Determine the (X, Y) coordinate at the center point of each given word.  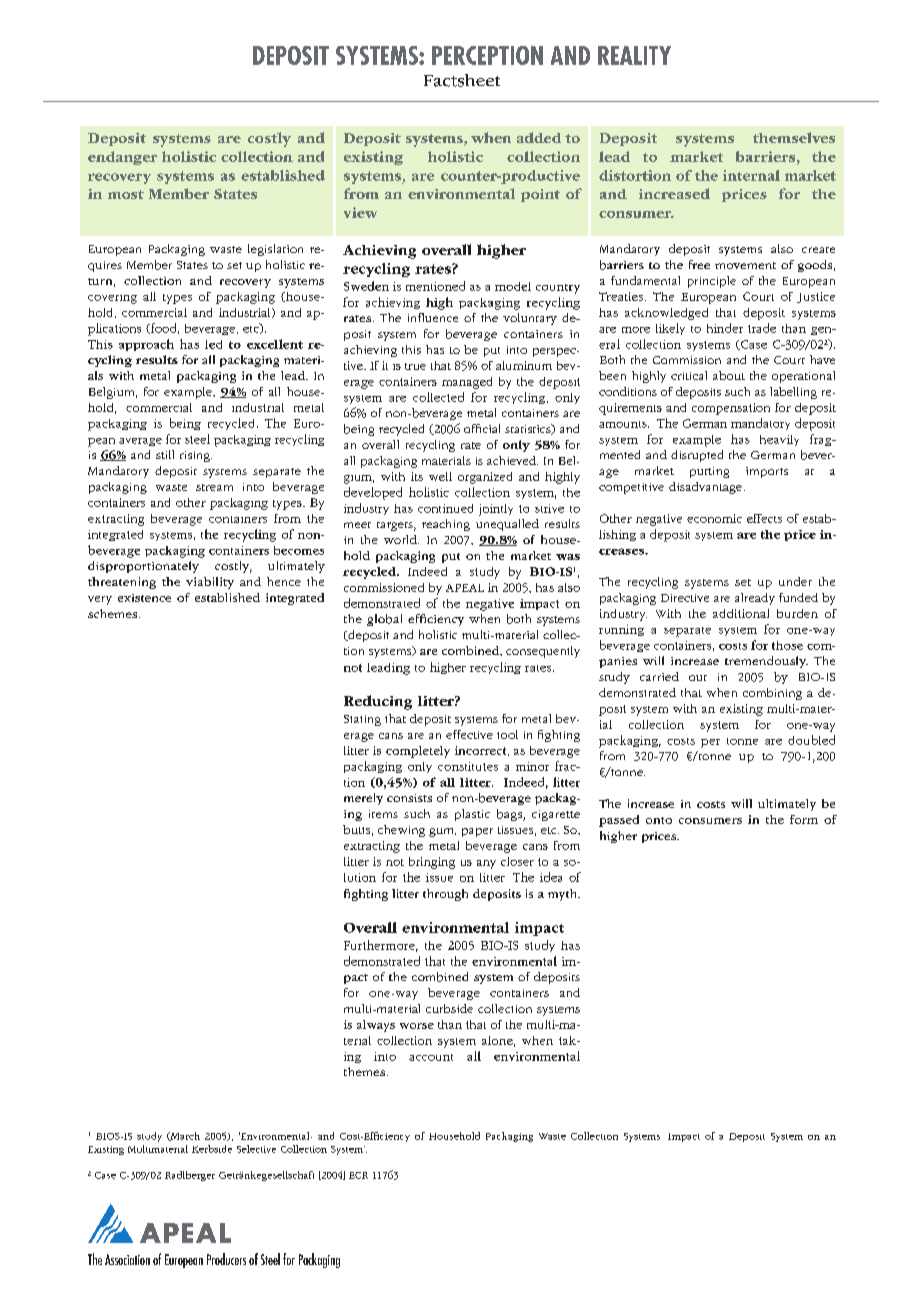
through (445, 895)
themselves (794, 137)
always (376, 1026)
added (539, 137)
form (804, 819)
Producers (226, 1259)
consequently (543, 652)
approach (146, 345)
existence (144, 598)
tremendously (766, 662)
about (729, 375)
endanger (122, 158)
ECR (358, 1175)
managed (467, 383)
